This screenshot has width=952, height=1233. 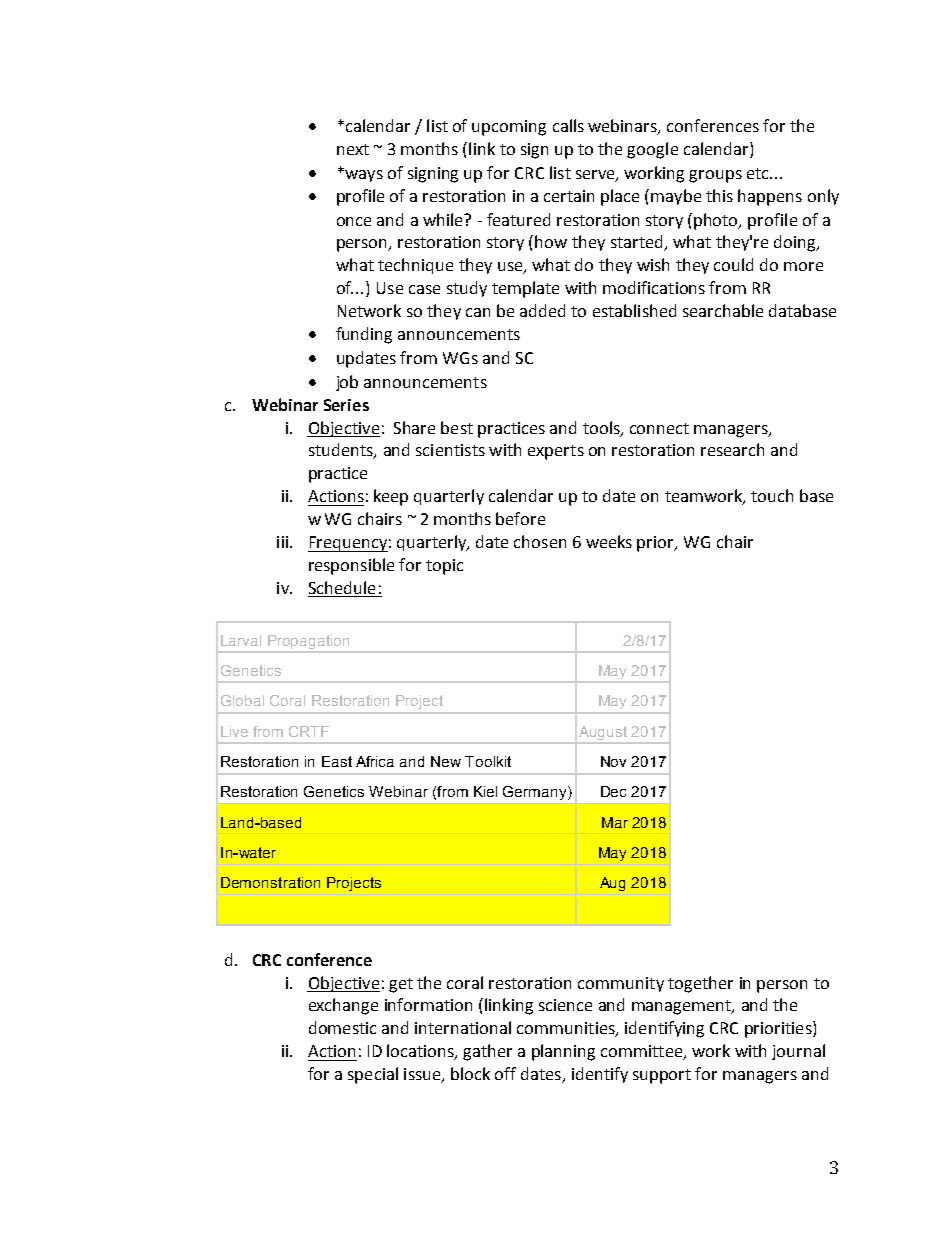 I want to click on etc, so click(x=759, y=173).
